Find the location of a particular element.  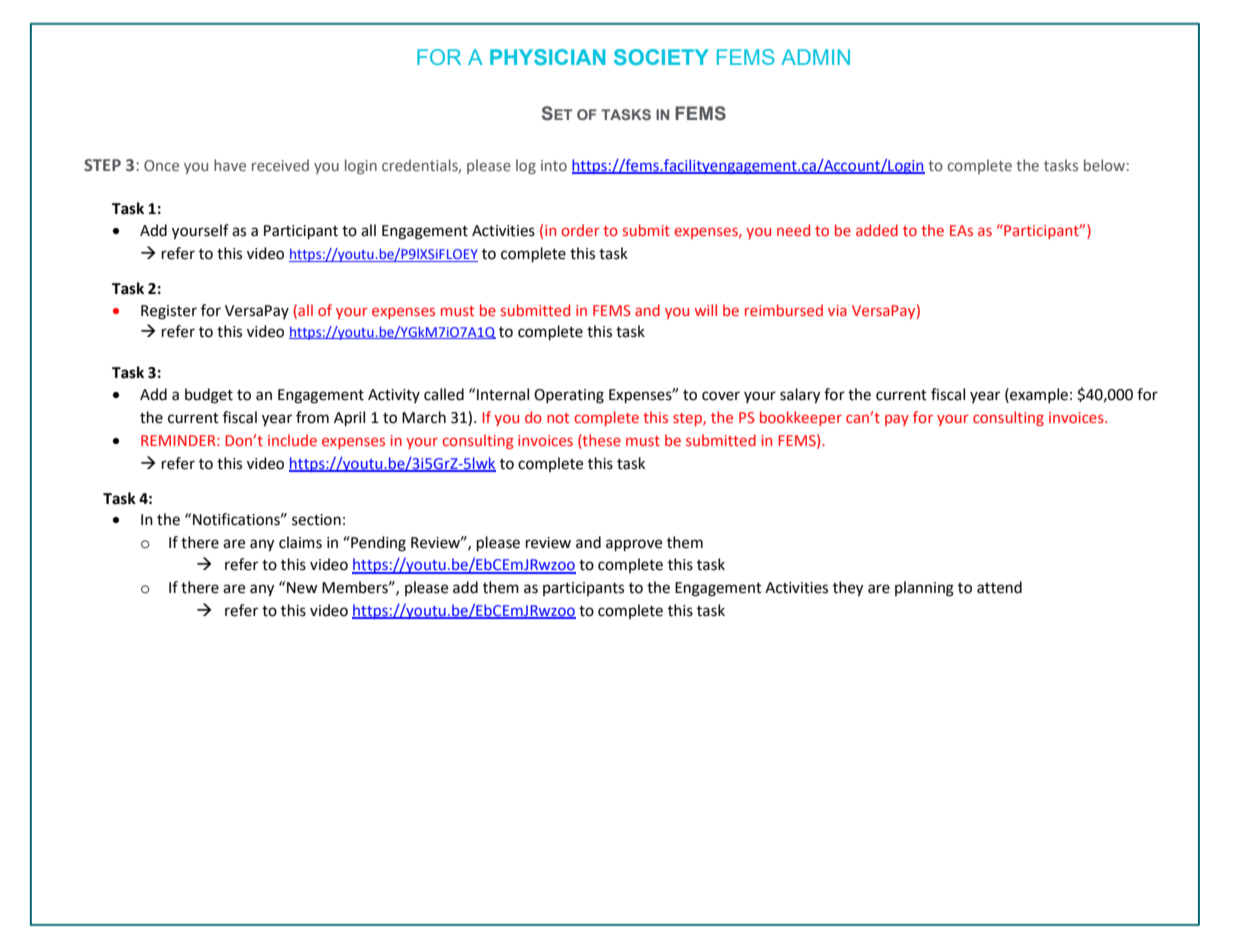

order is located at coordinates (580, 230).
